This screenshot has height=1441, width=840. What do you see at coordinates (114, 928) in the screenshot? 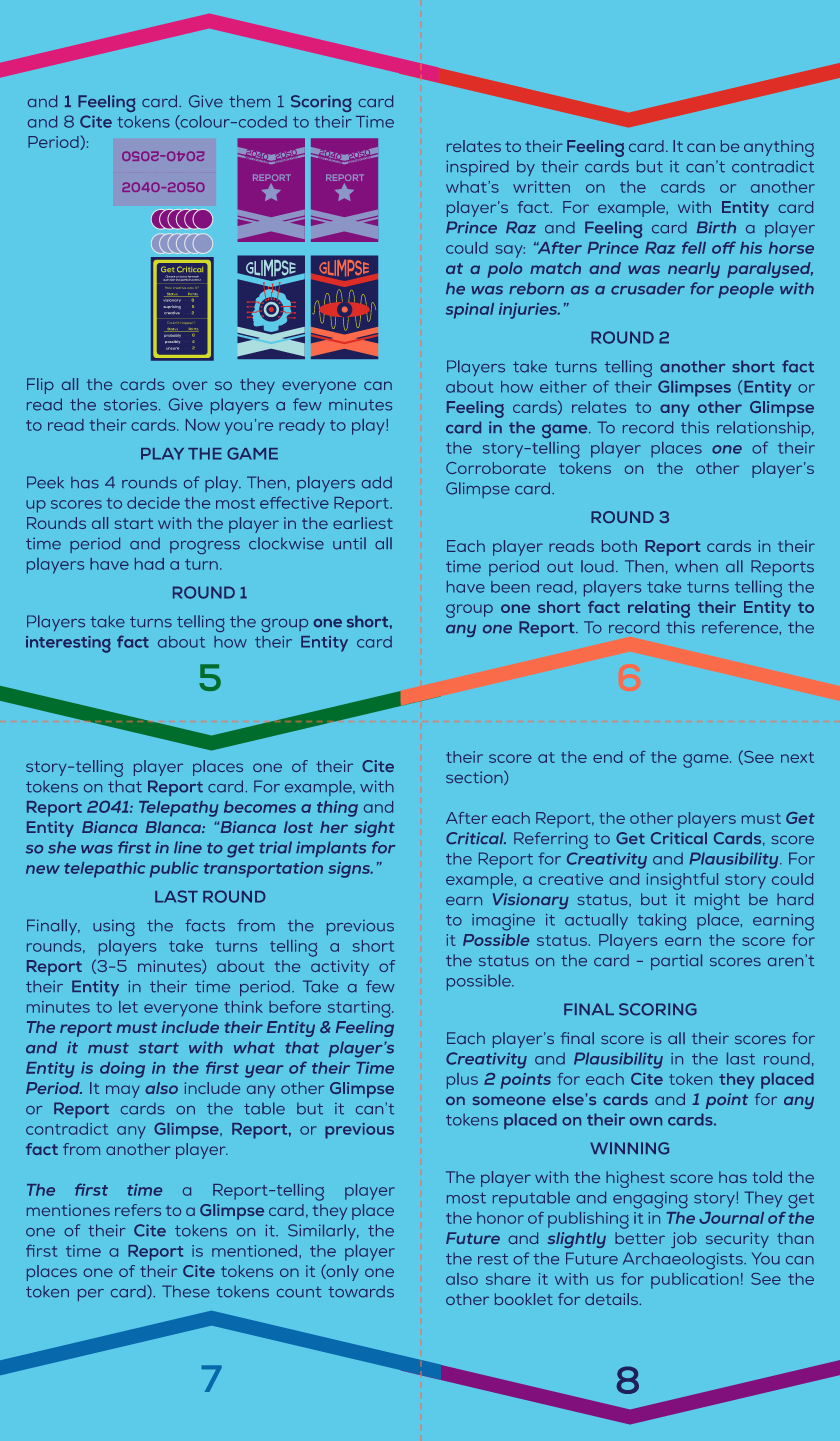
I see `using` at bounding box center [114, 928].
